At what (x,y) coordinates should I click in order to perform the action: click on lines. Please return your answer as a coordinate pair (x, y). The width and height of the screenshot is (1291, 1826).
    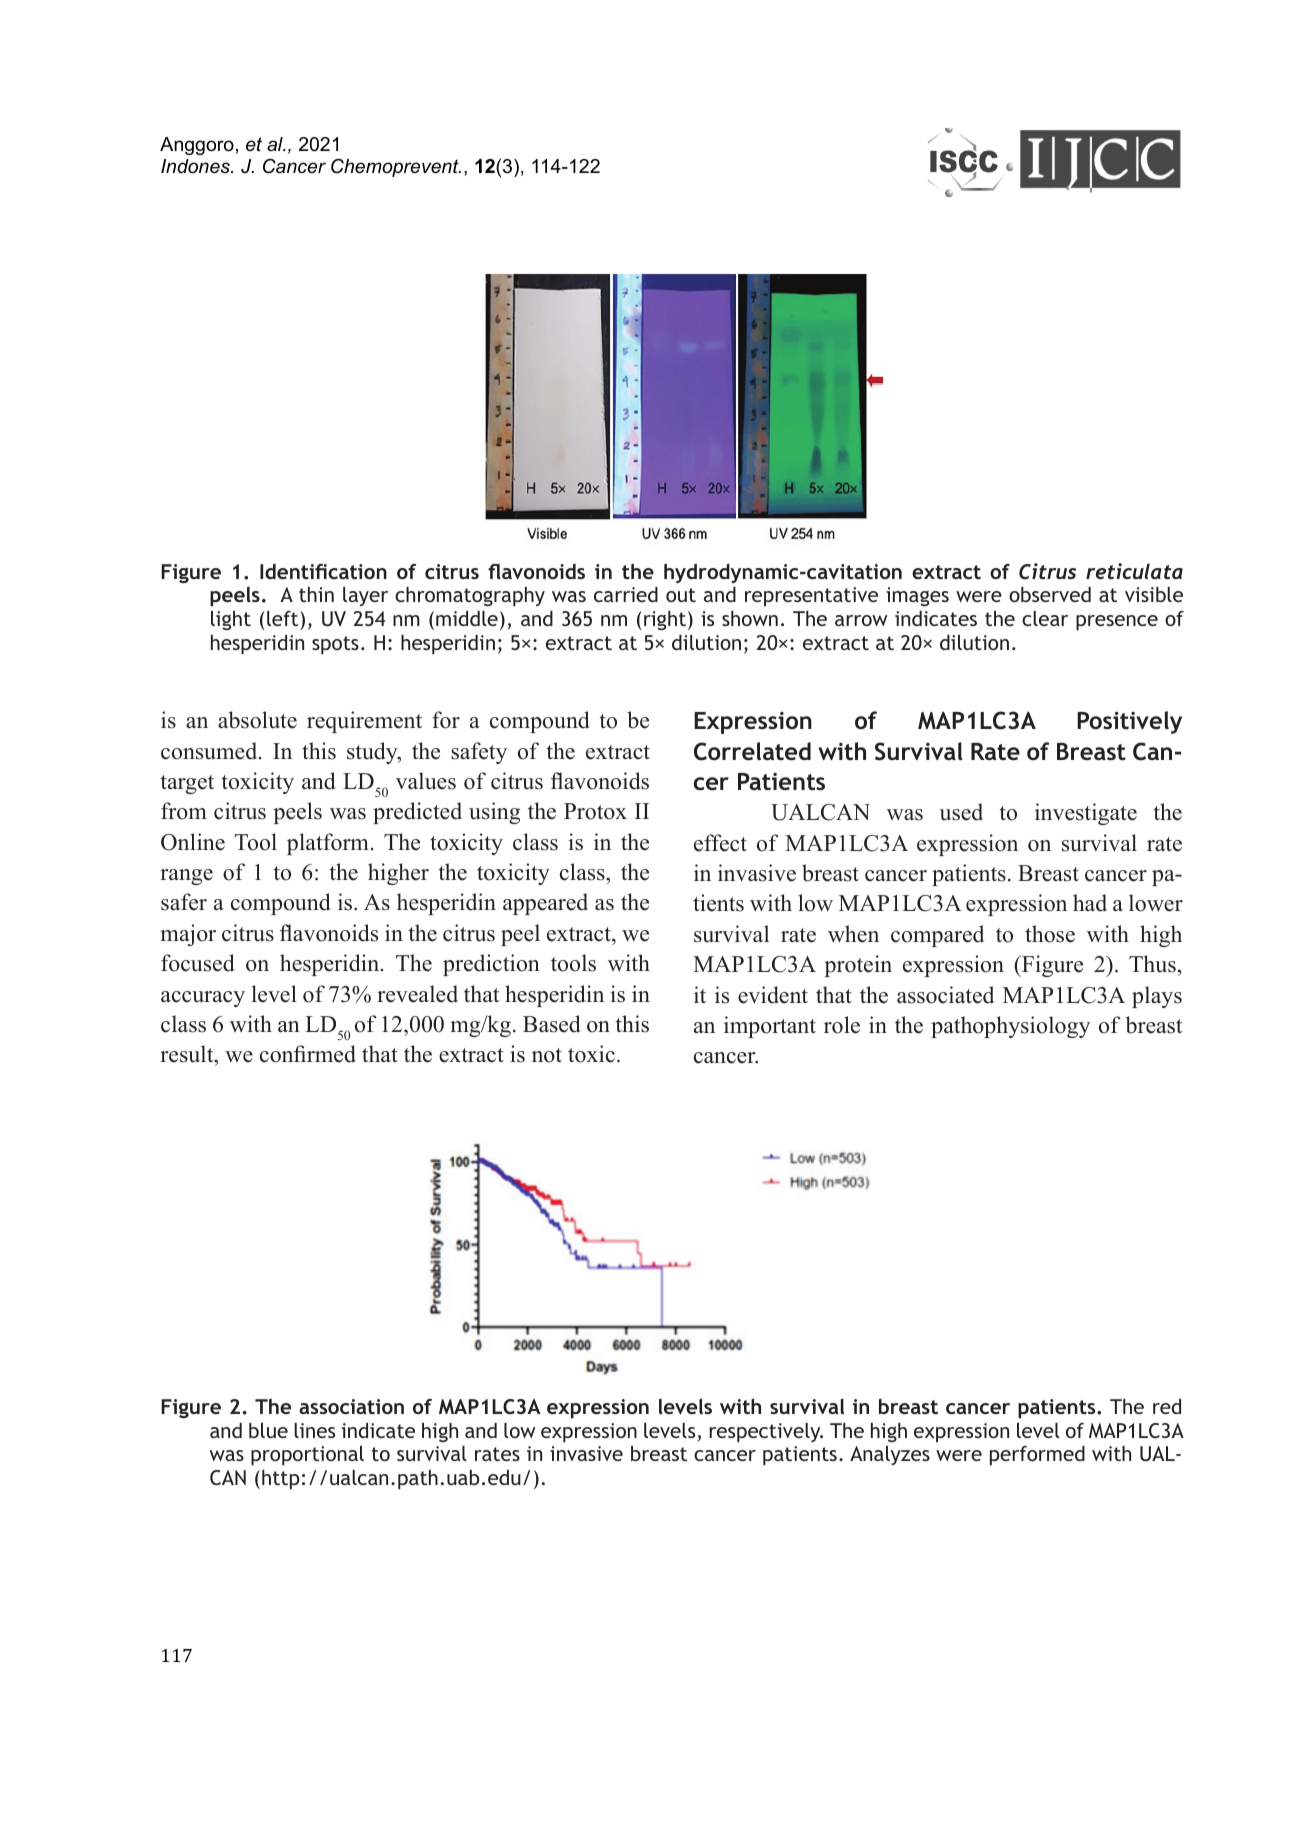
    Looking at the image, I should click on (314, 1430).
